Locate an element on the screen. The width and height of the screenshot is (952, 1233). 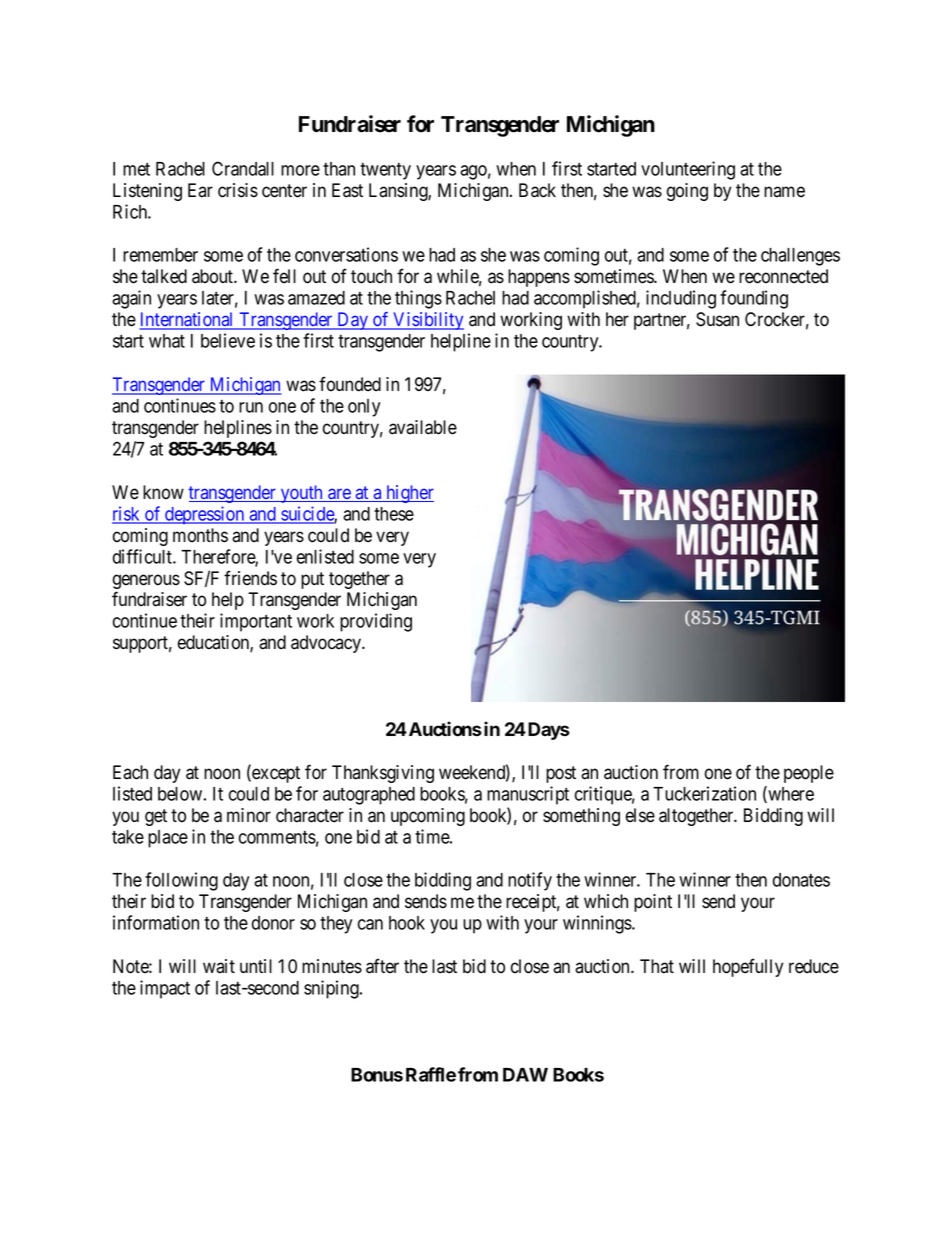
crisis is located at coordinates (238, 190).
